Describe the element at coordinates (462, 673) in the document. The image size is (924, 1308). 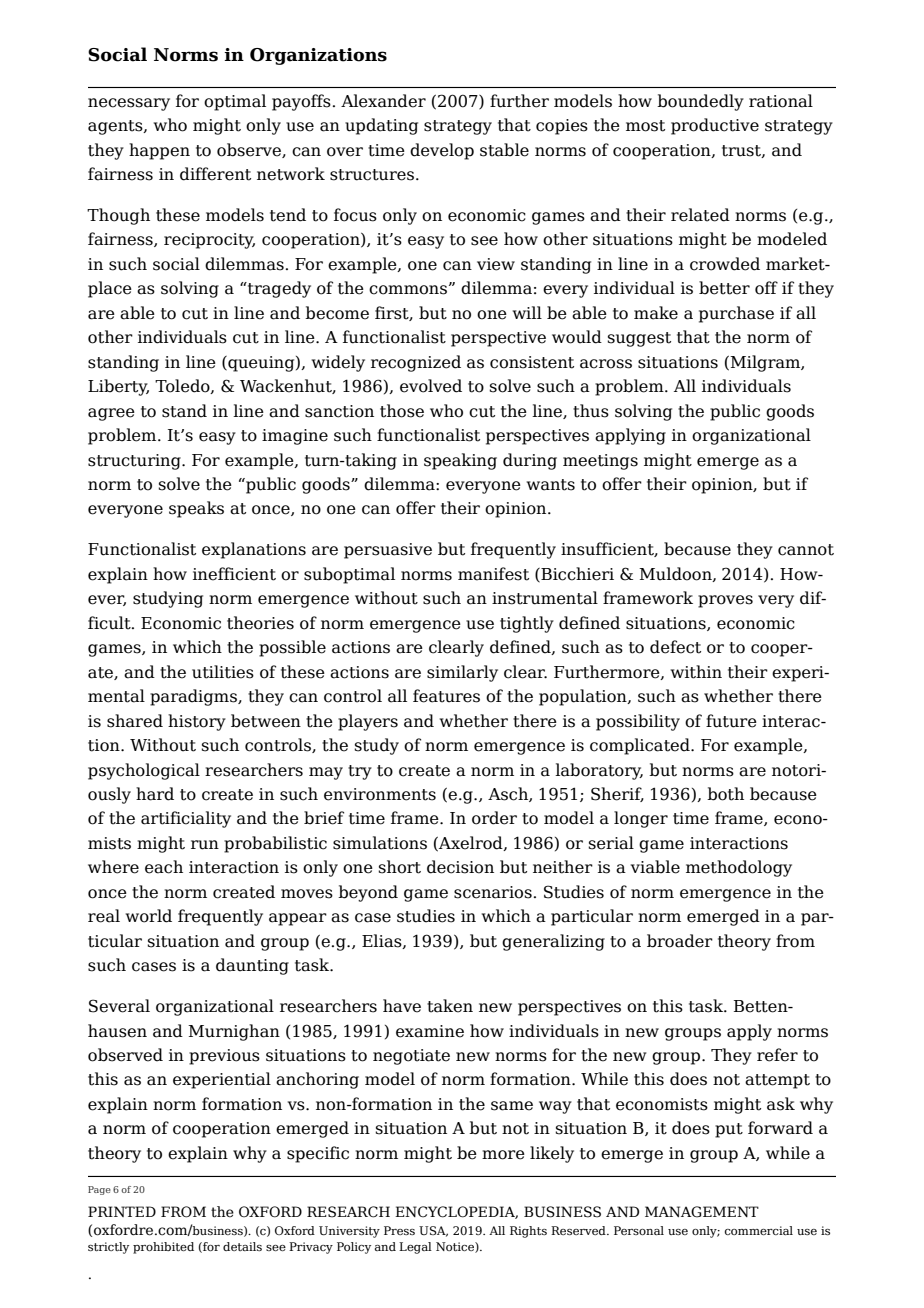
I see `similarly` at that location.
